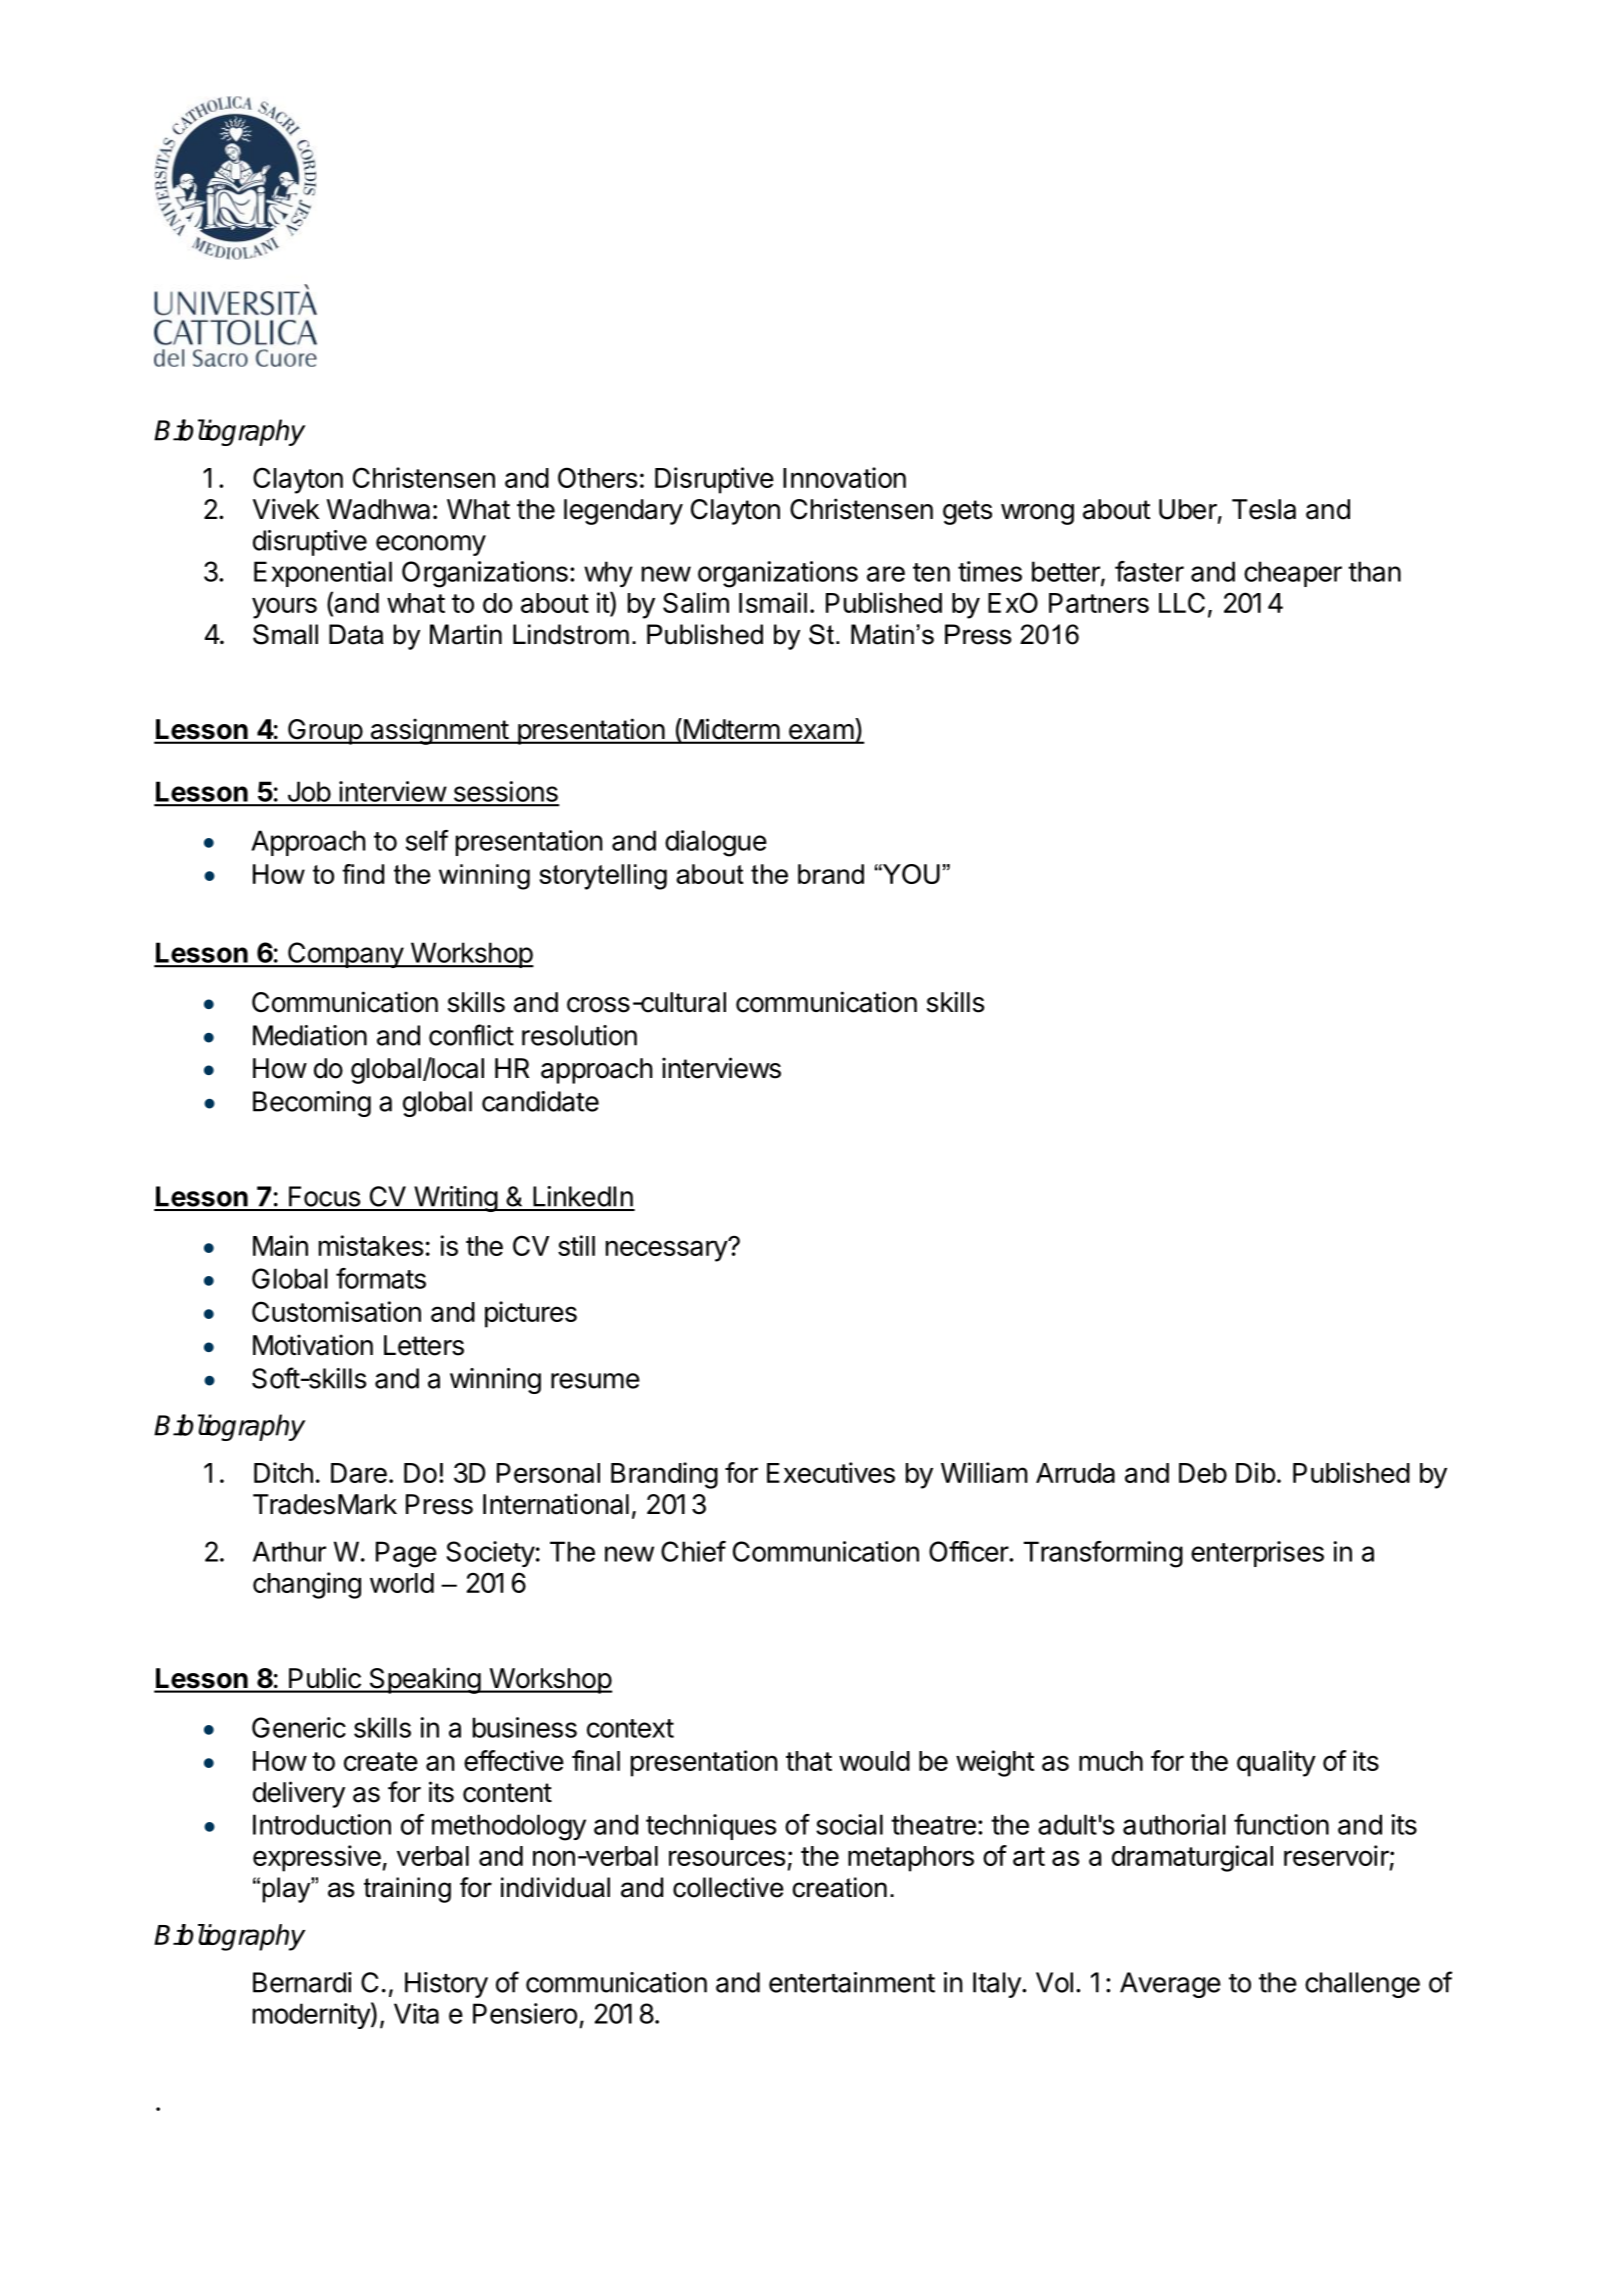  I want to click on History, so click(446, 1985).
